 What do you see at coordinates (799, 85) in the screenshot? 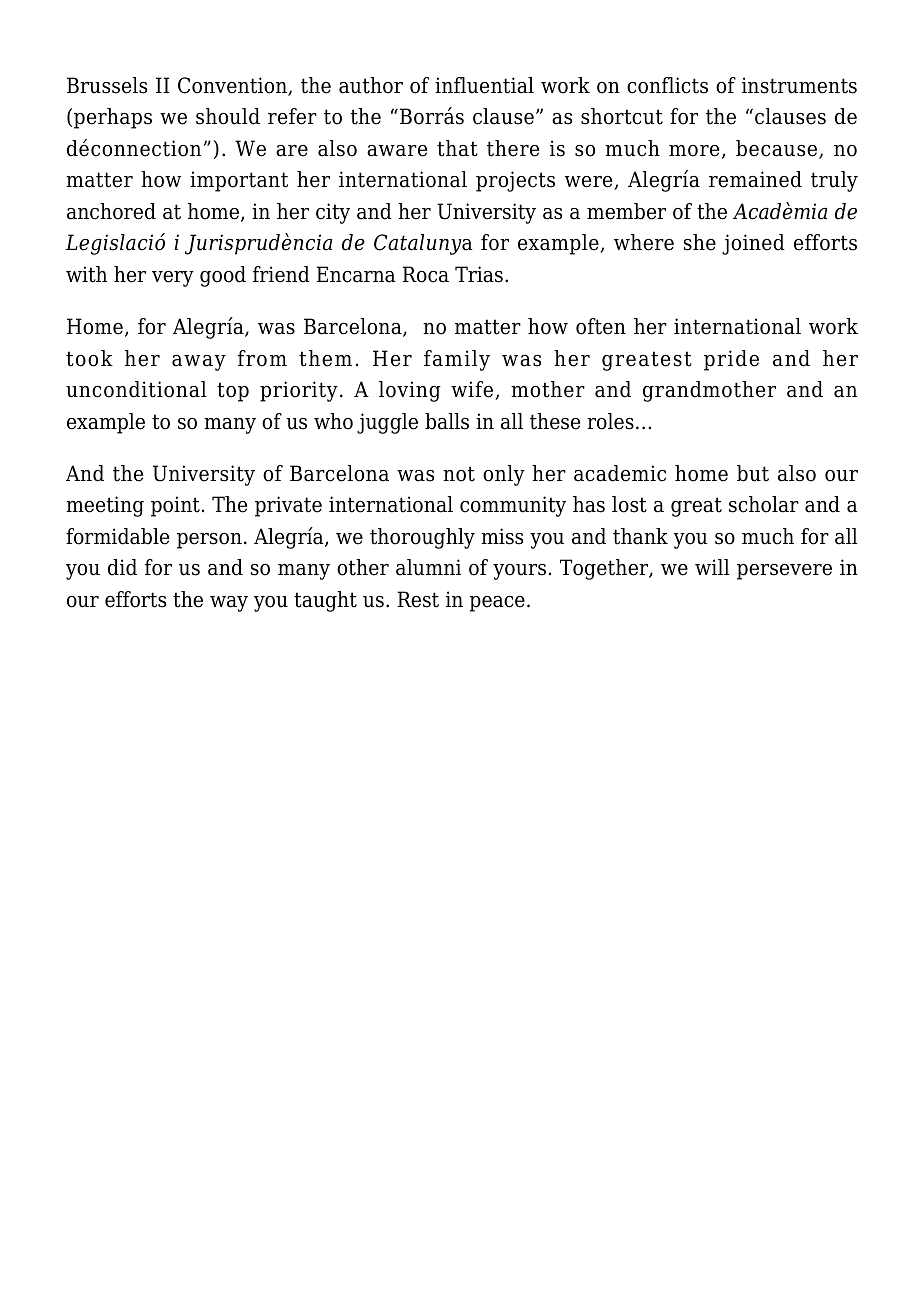
I see `instruments` at bounding box center [799, 85].
